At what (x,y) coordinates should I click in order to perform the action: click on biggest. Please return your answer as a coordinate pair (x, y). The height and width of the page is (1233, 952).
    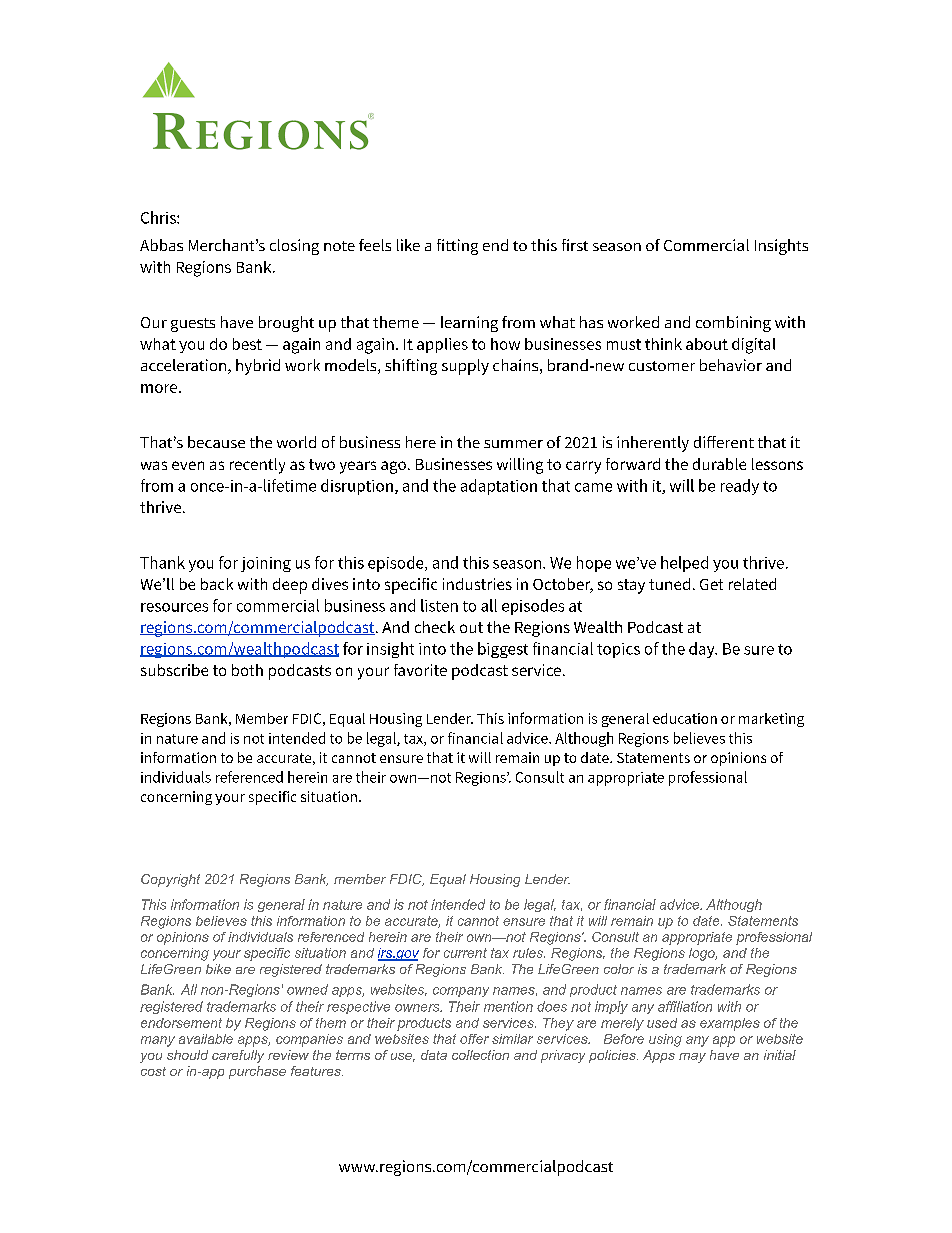
    Looking at the image, I should click on (503, 650).
